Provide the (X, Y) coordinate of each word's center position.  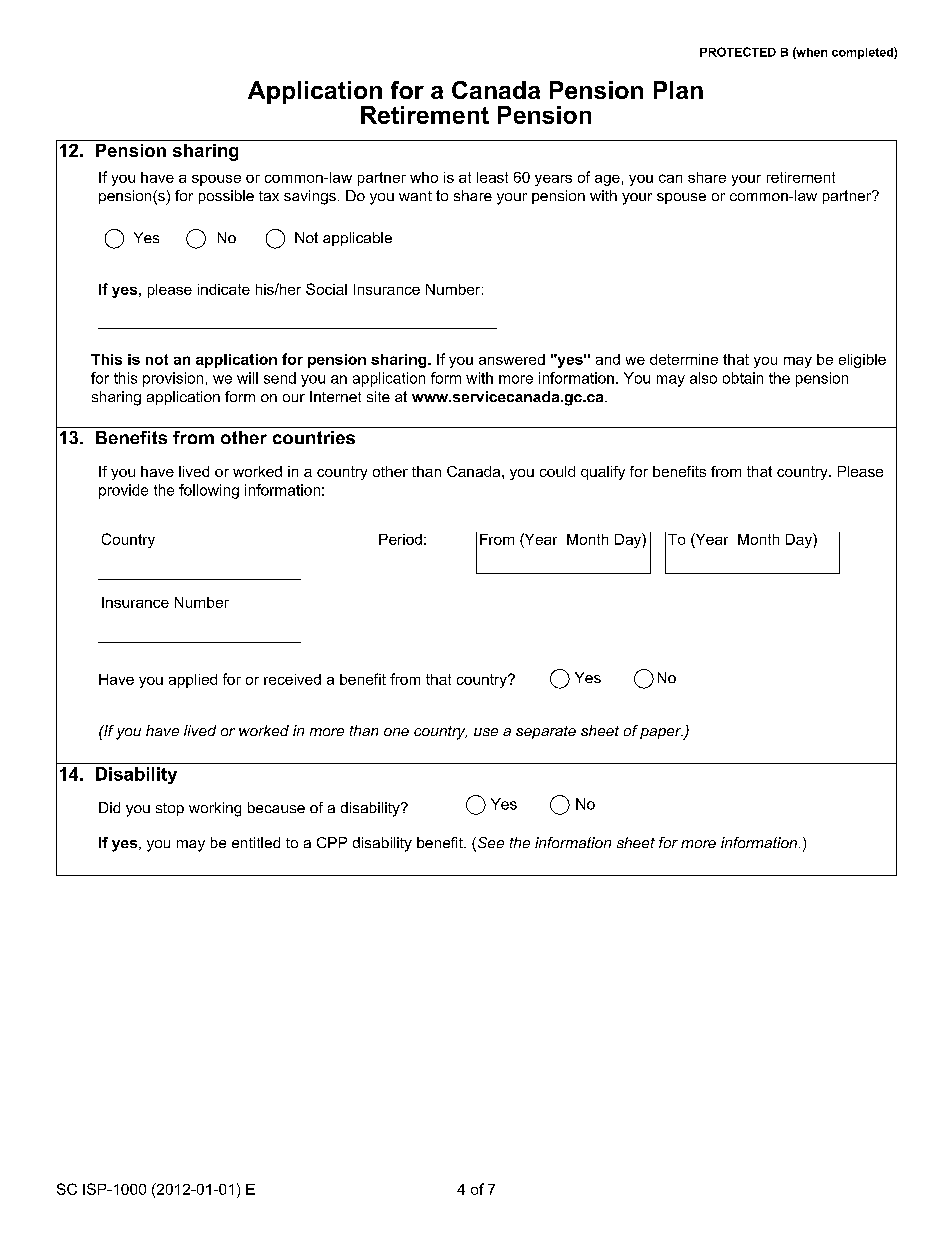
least (492, 177)
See (489, 844)
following (209, 491)
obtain (743, 378)
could (557, 471)
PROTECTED (738, 52)
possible (226, 197)
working (215, 809)
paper (662, 734)
